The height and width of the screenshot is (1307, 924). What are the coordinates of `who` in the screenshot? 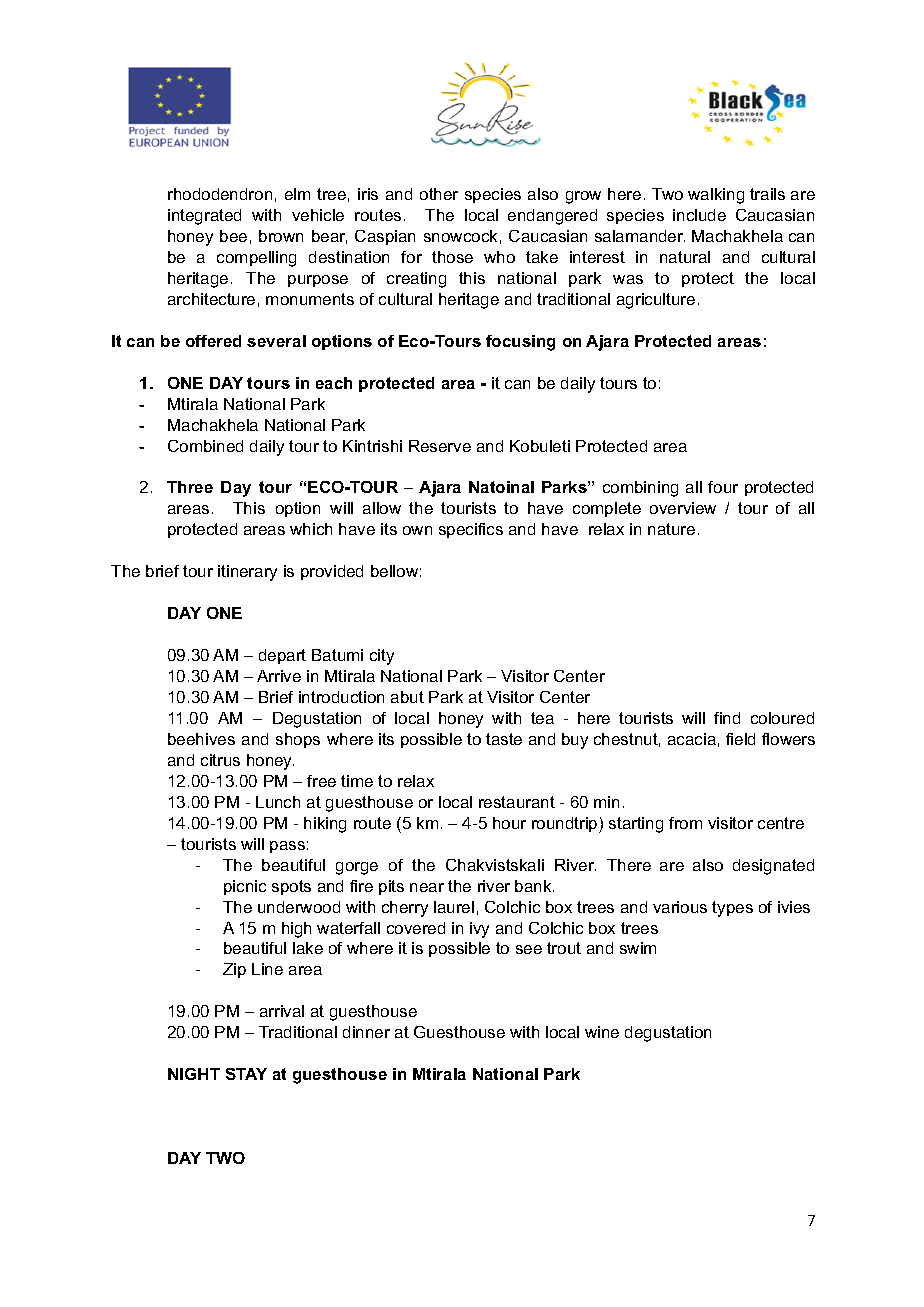 It's located at (499, 257).
